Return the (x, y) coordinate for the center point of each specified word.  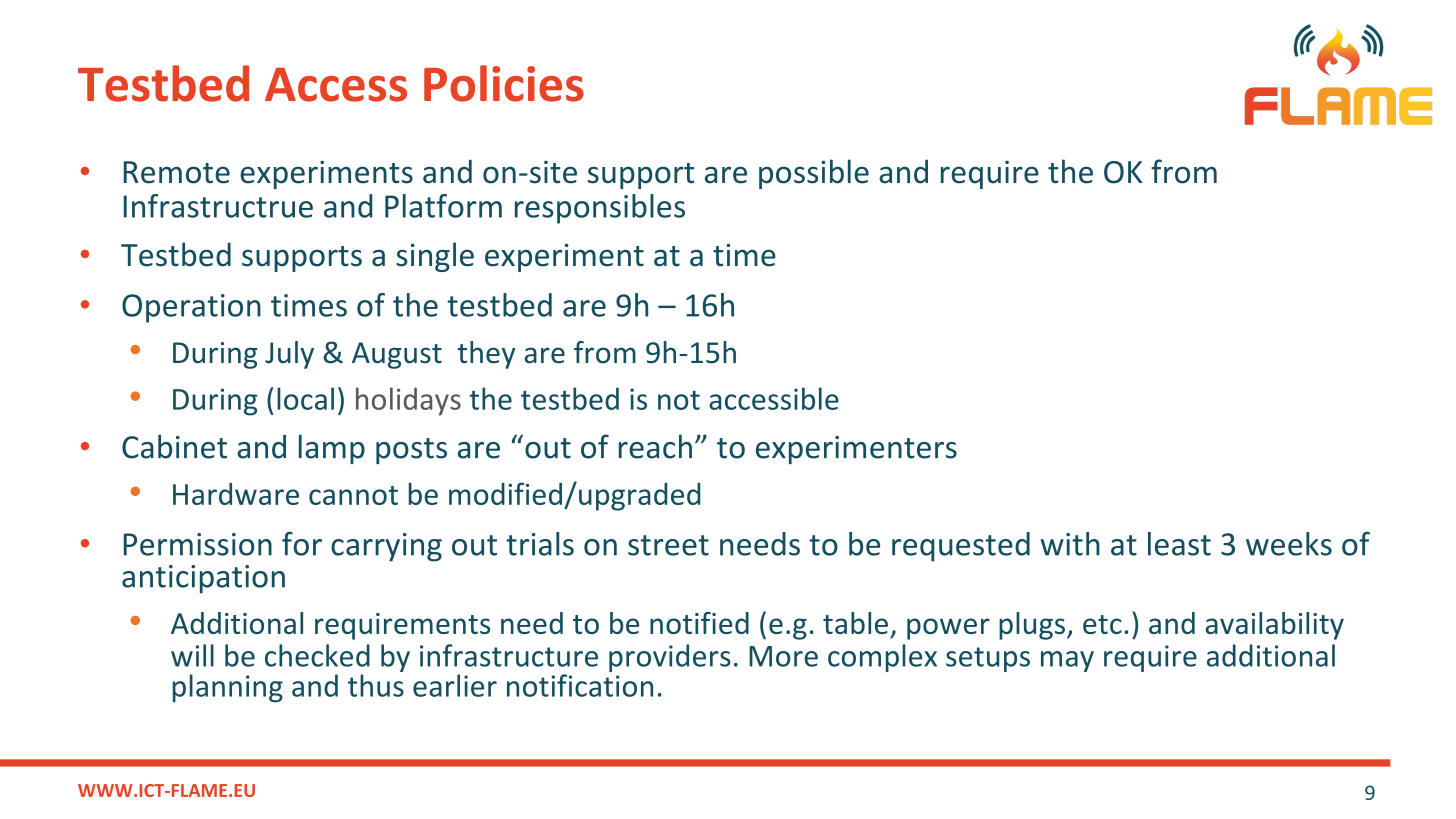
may (1067, 661)
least (1179, 544)
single (435, 257)
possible (814, 174)
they (487, 355)
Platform (443, 206)
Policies (504, 83)
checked (317, 655)
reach (655, 447)
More (783, 656)
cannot (353, 495)
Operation (191, 308)
